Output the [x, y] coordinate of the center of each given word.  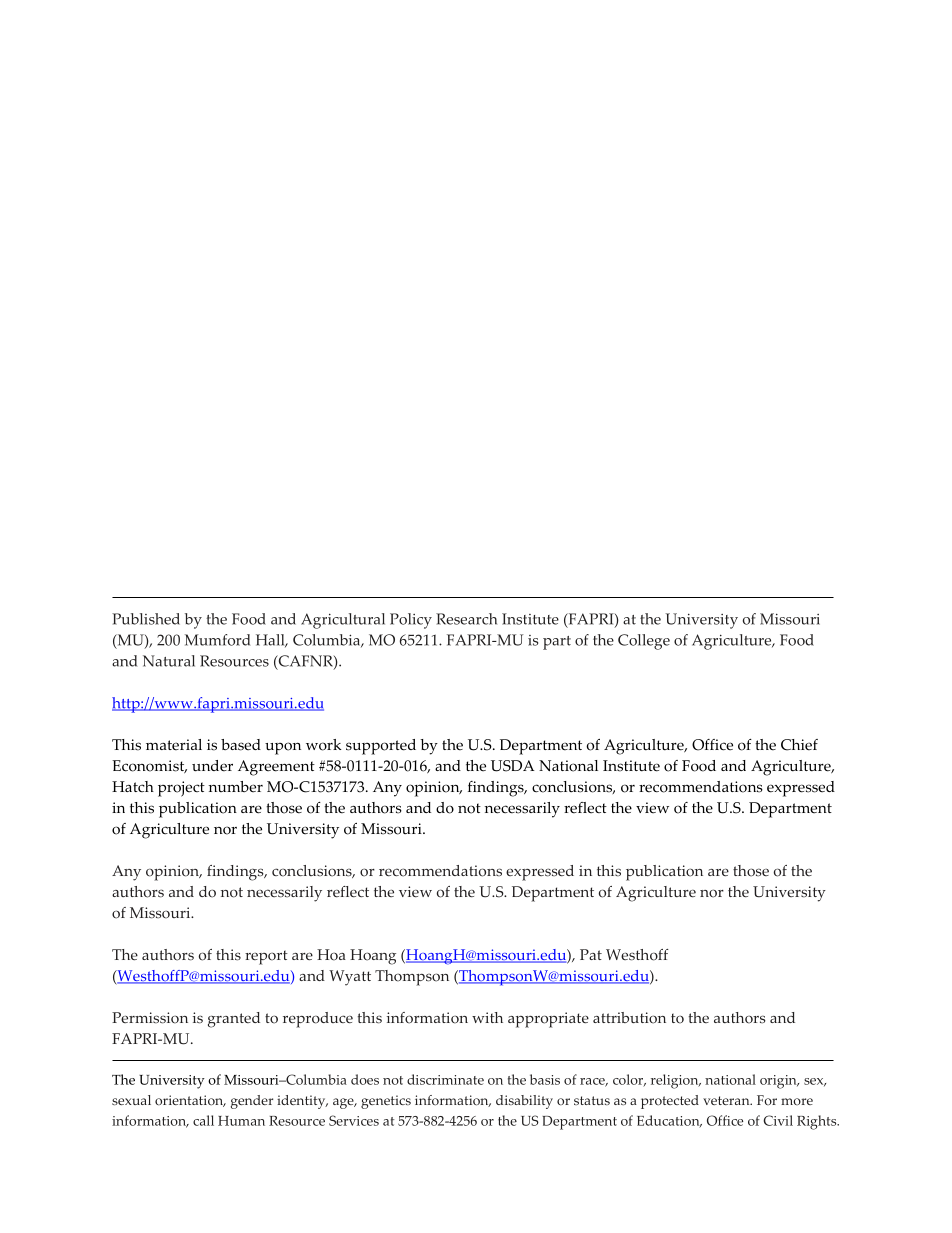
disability [524, 1102]
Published [146, 619]
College [644, 642]
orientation [190, 1101]
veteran [727, 1100]
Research [466, 619]
